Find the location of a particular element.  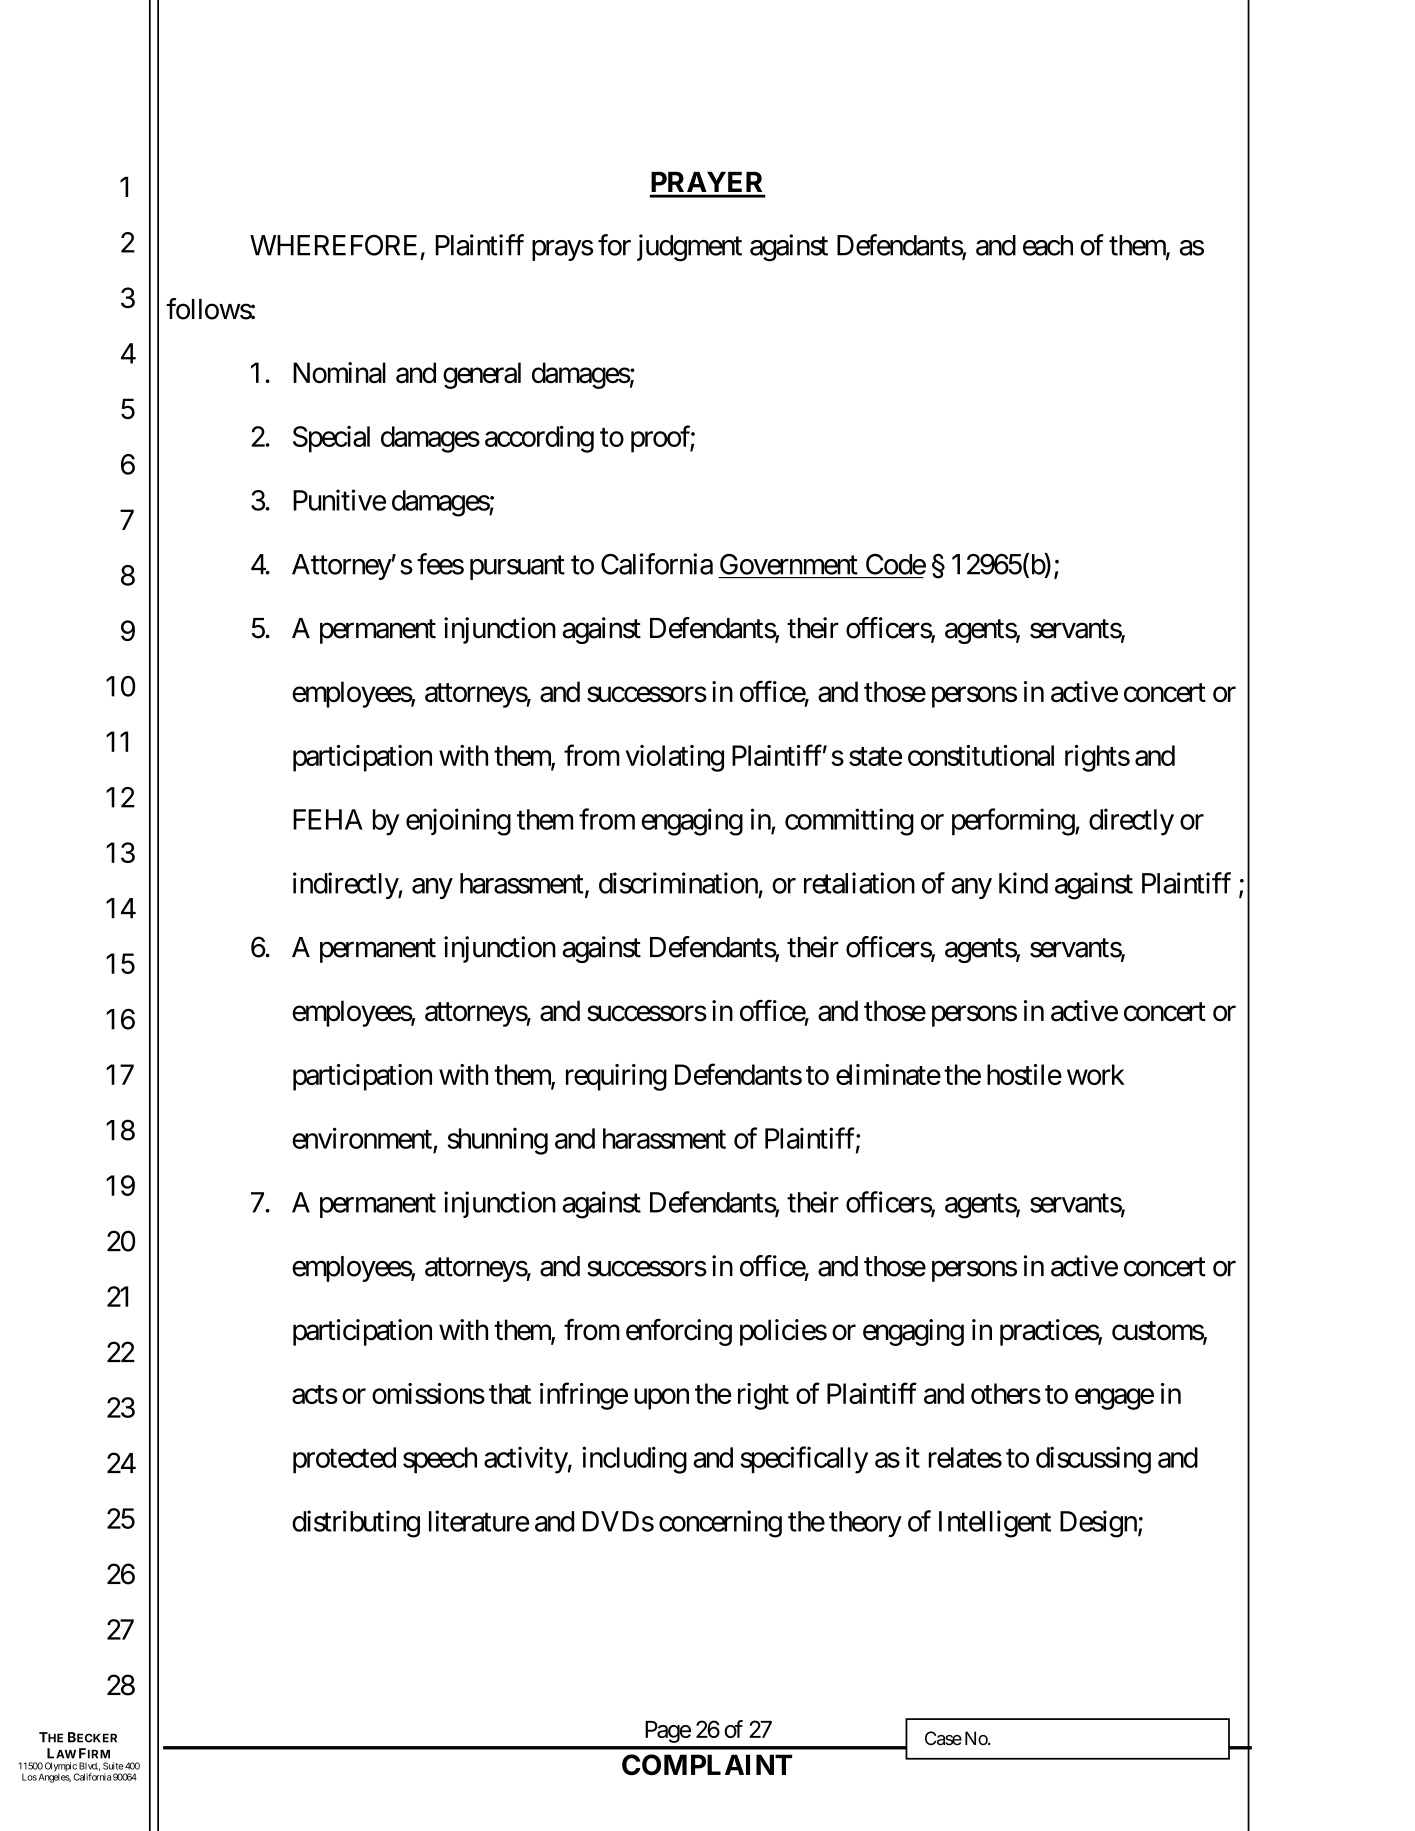

constitutional is located at coordinates (981, 755).
